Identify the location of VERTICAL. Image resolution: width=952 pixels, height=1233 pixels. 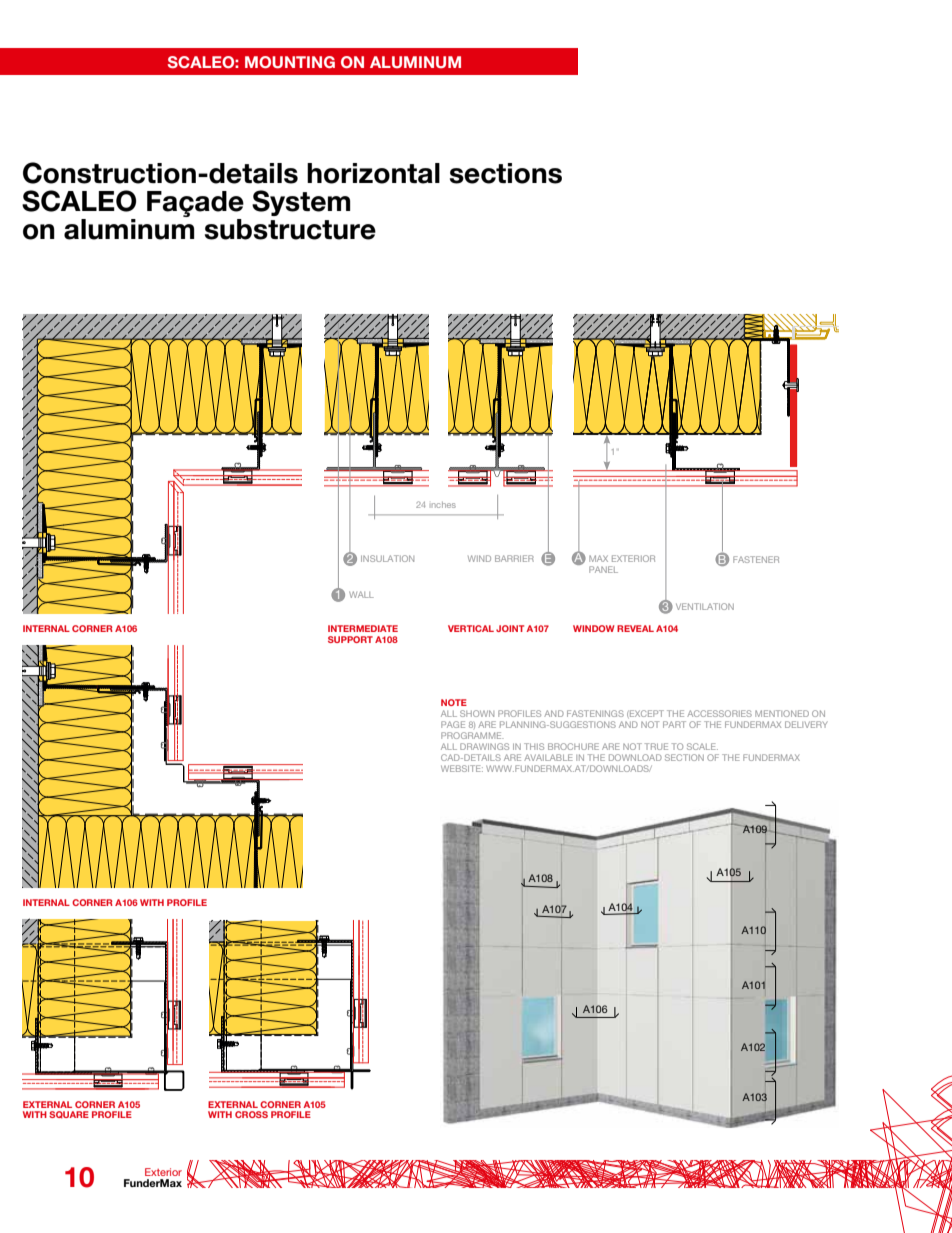
(471, 628).
